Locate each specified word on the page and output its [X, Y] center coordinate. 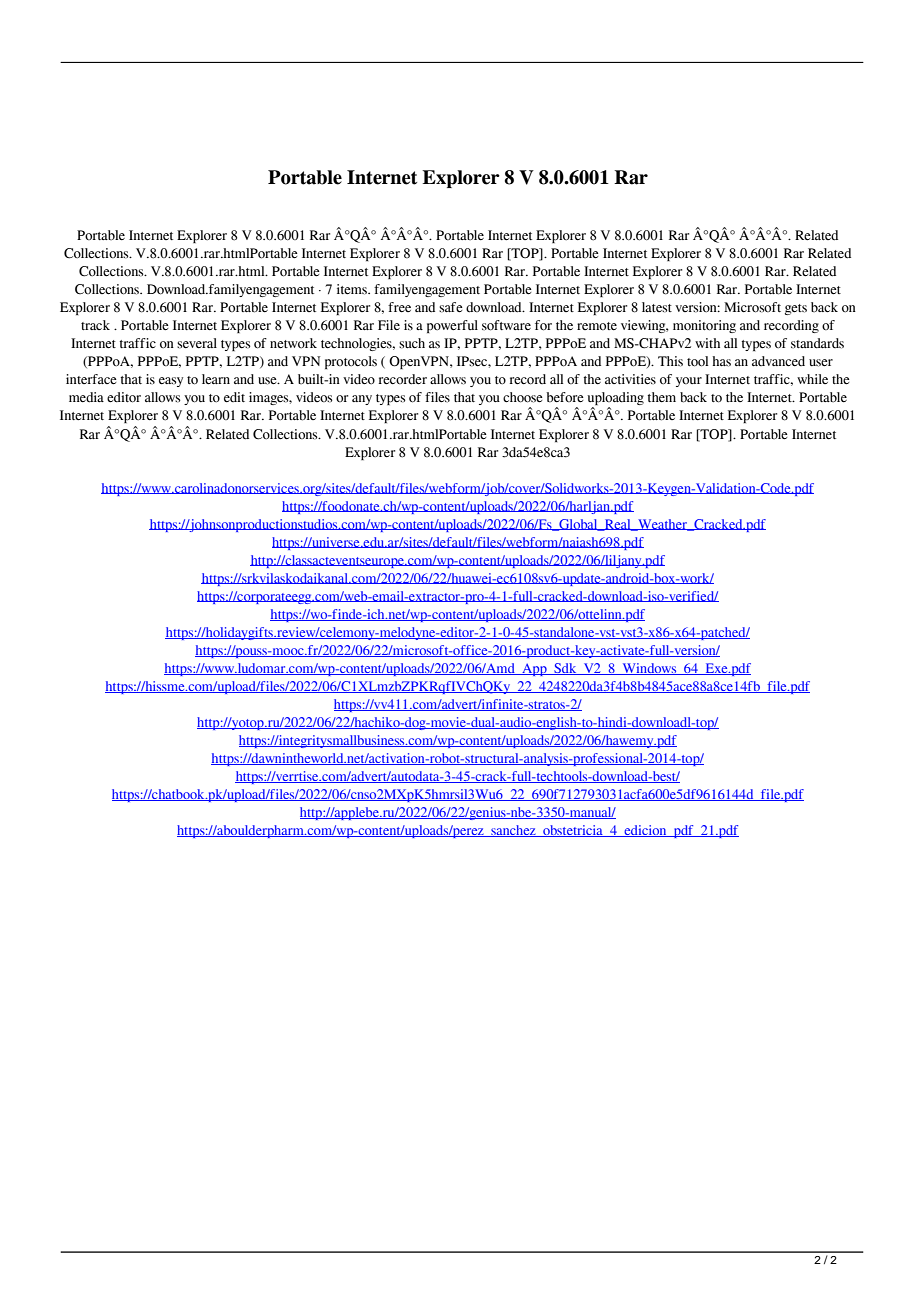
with [707, 343]
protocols [351, 362]
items [353, 289]
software [506, 325]
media [86, 397]
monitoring [704, 326]
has [721, 361]
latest [657, 307]
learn [216, 379]
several [197, 343]
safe [451, 307]
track [95, 325]
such [412, 343]
